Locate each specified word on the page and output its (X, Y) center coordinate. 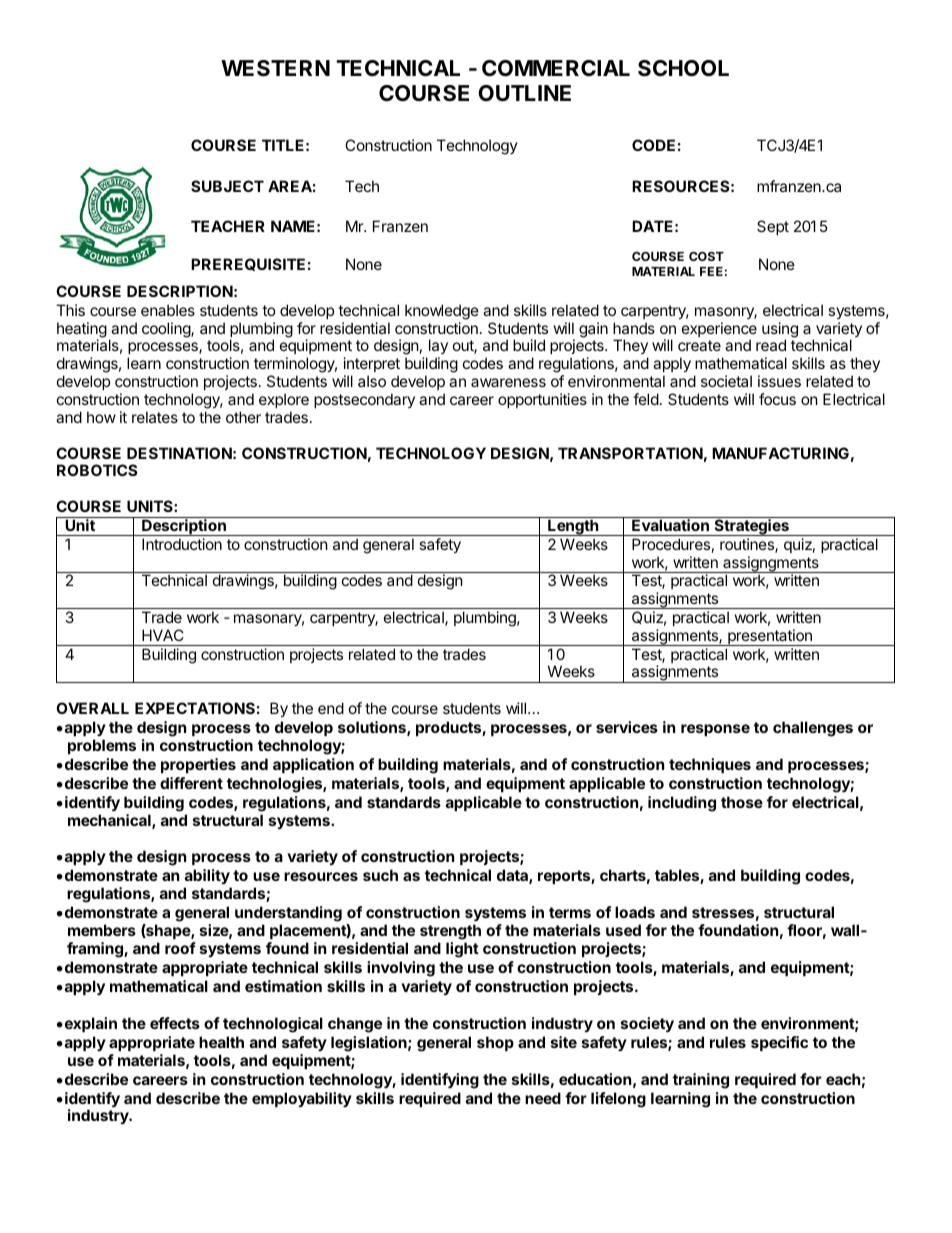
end (331, 708)
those (742, 802)
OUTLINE (524, 93)
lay (437, 348)
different (191, 783)
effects (175, 1023)
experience (719, 331)
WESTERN (275, 68)
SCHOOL (683, 68)
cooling (167, 330)
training (701, 1081)
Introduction (182, 544)
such (380, 875)
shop (495, 1043)
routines (748, 545)
